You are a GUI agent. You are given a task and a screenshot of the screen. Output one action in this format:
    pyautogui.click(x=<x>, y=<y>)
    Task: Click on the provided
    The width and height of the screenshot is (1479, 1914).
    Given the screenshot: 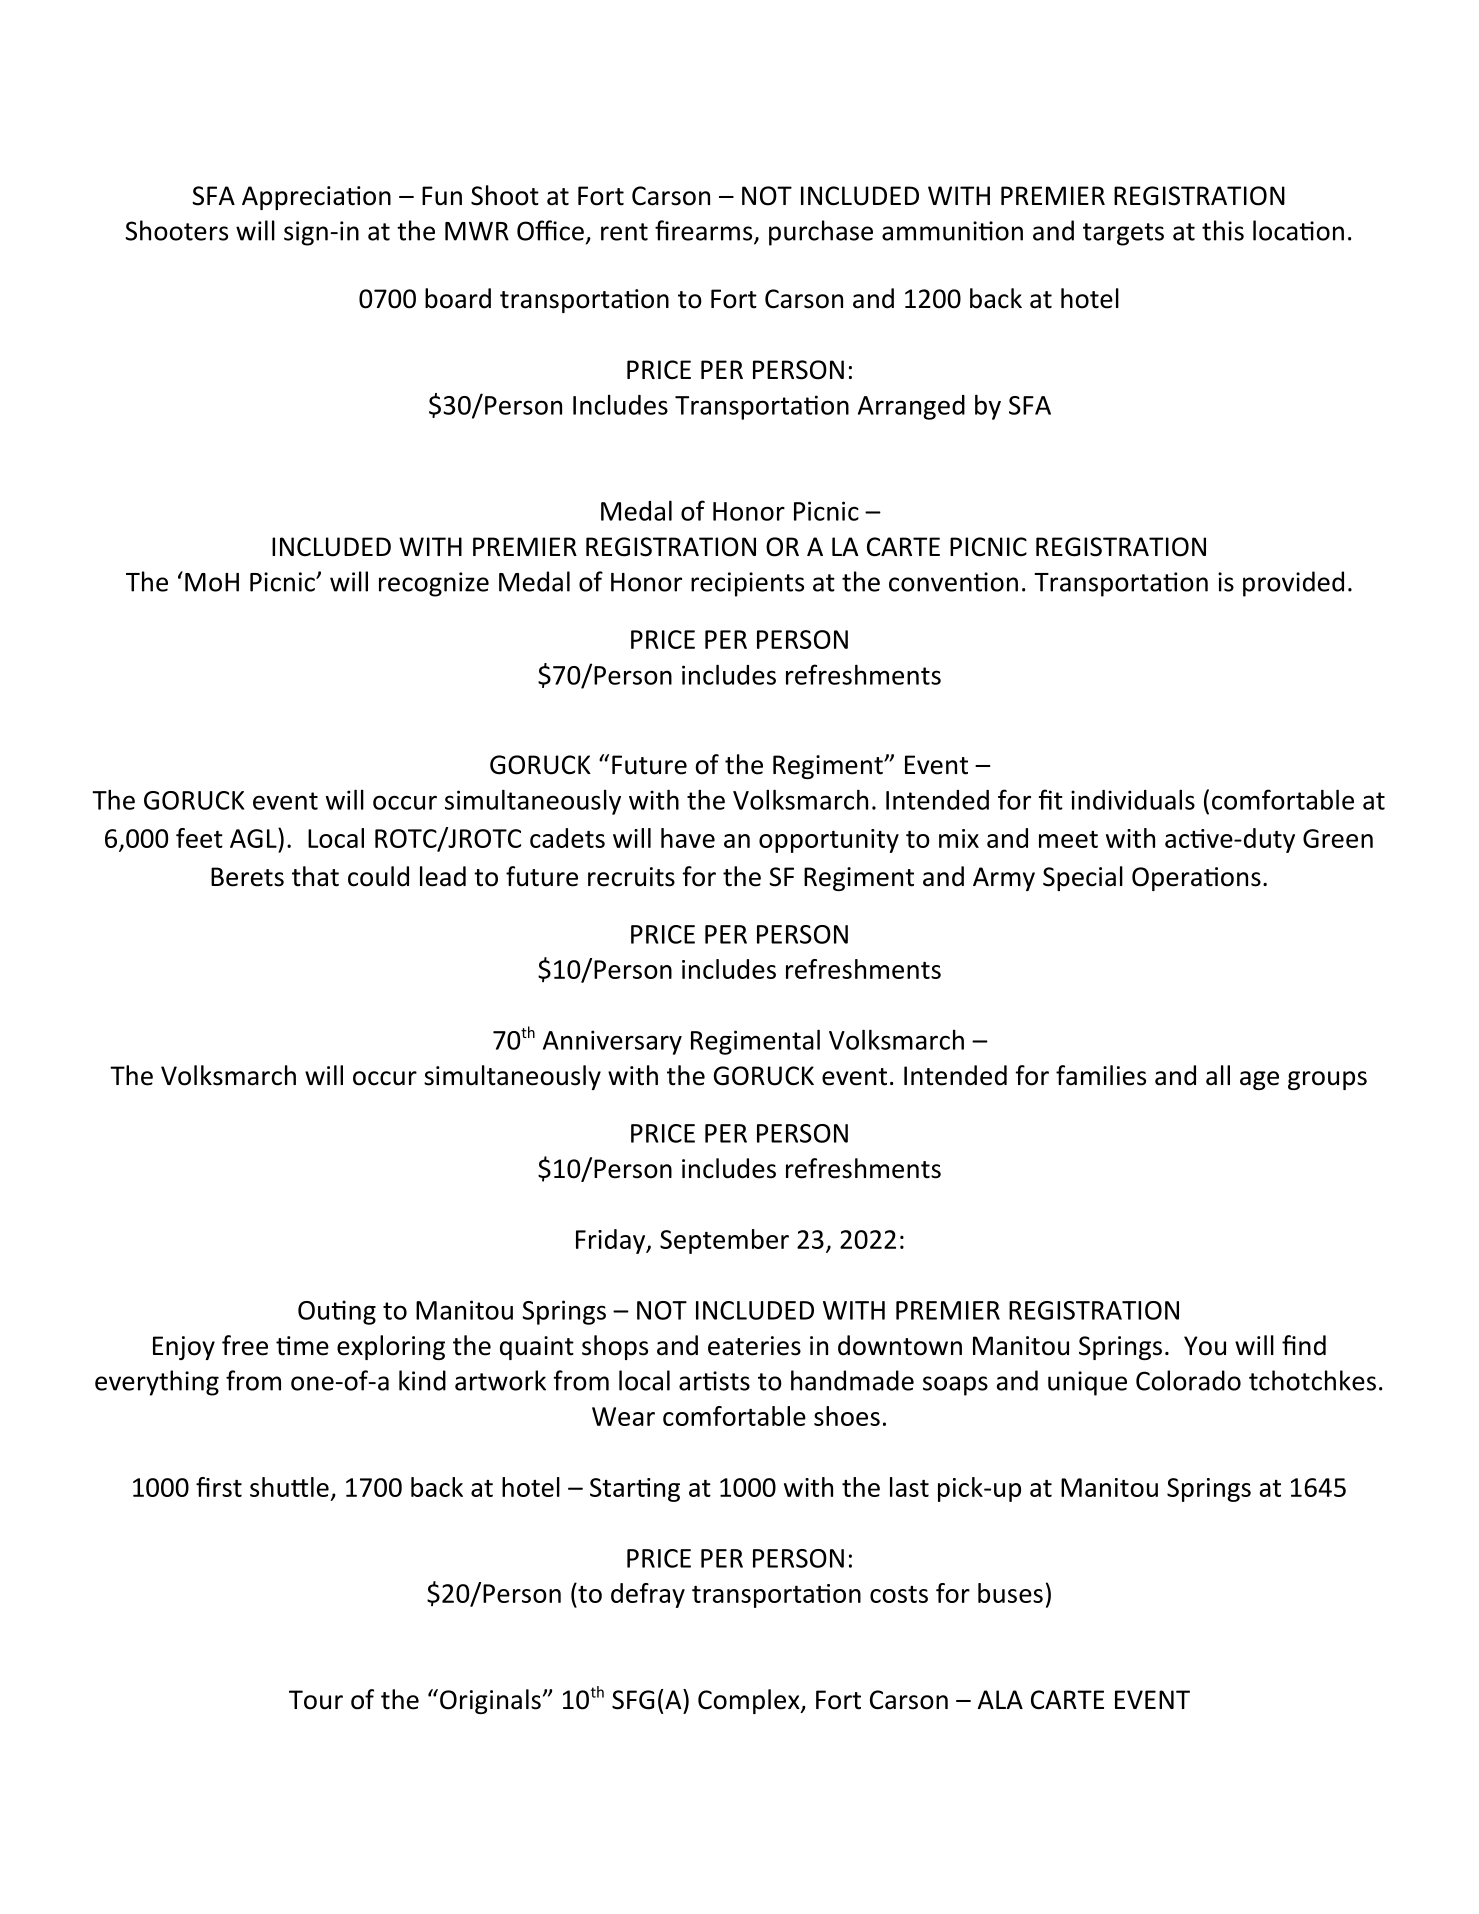 What is the action you would take?
    pyautogui.click(x=1293, y=584)
